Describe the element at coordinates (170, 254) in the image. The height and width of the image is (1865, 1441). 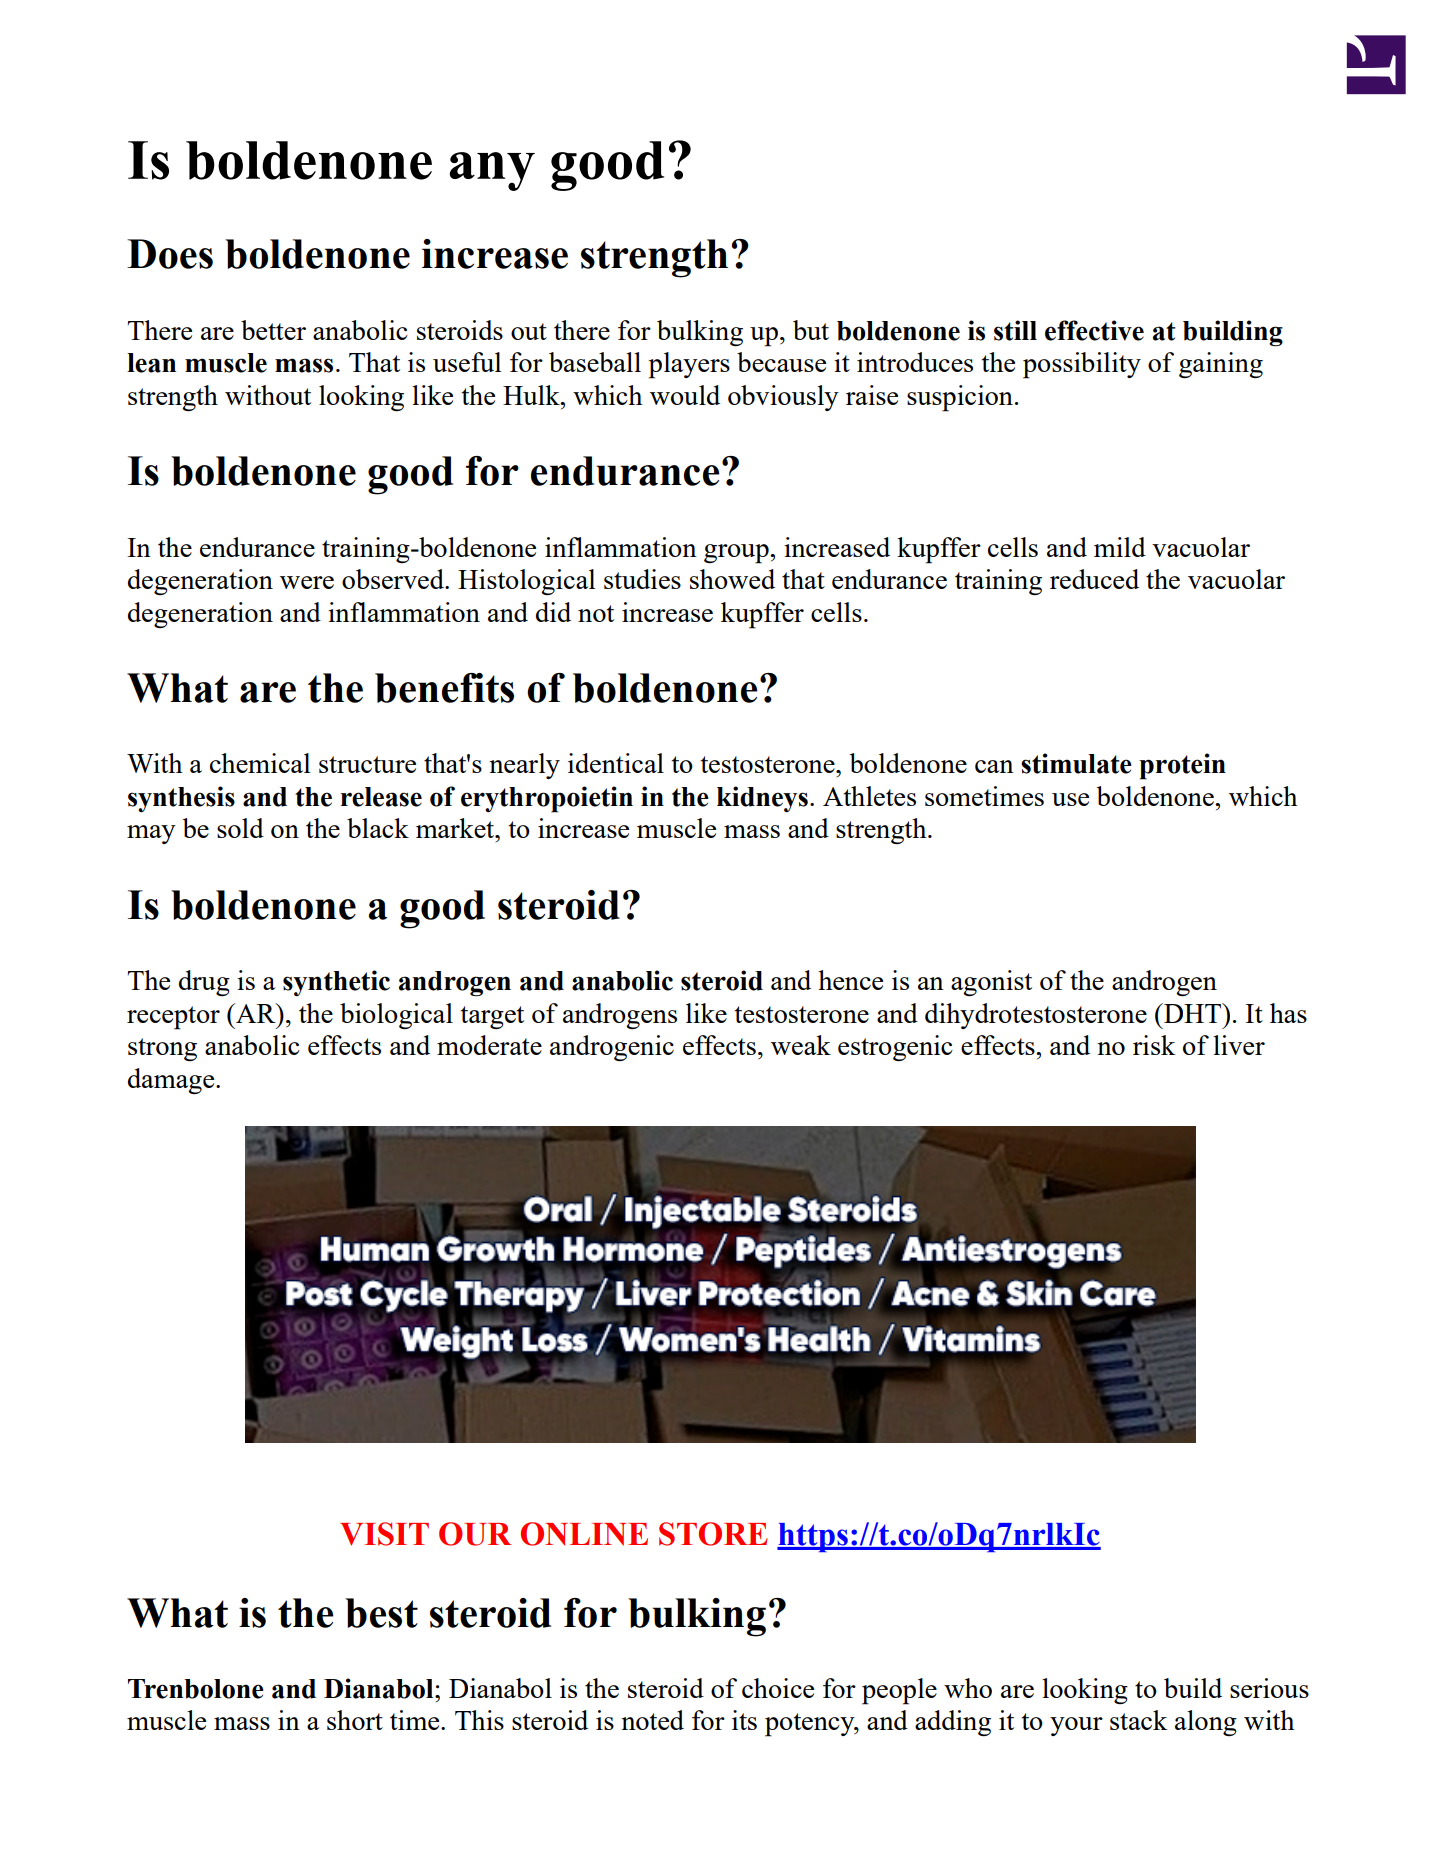
I see `Does` at that location.
